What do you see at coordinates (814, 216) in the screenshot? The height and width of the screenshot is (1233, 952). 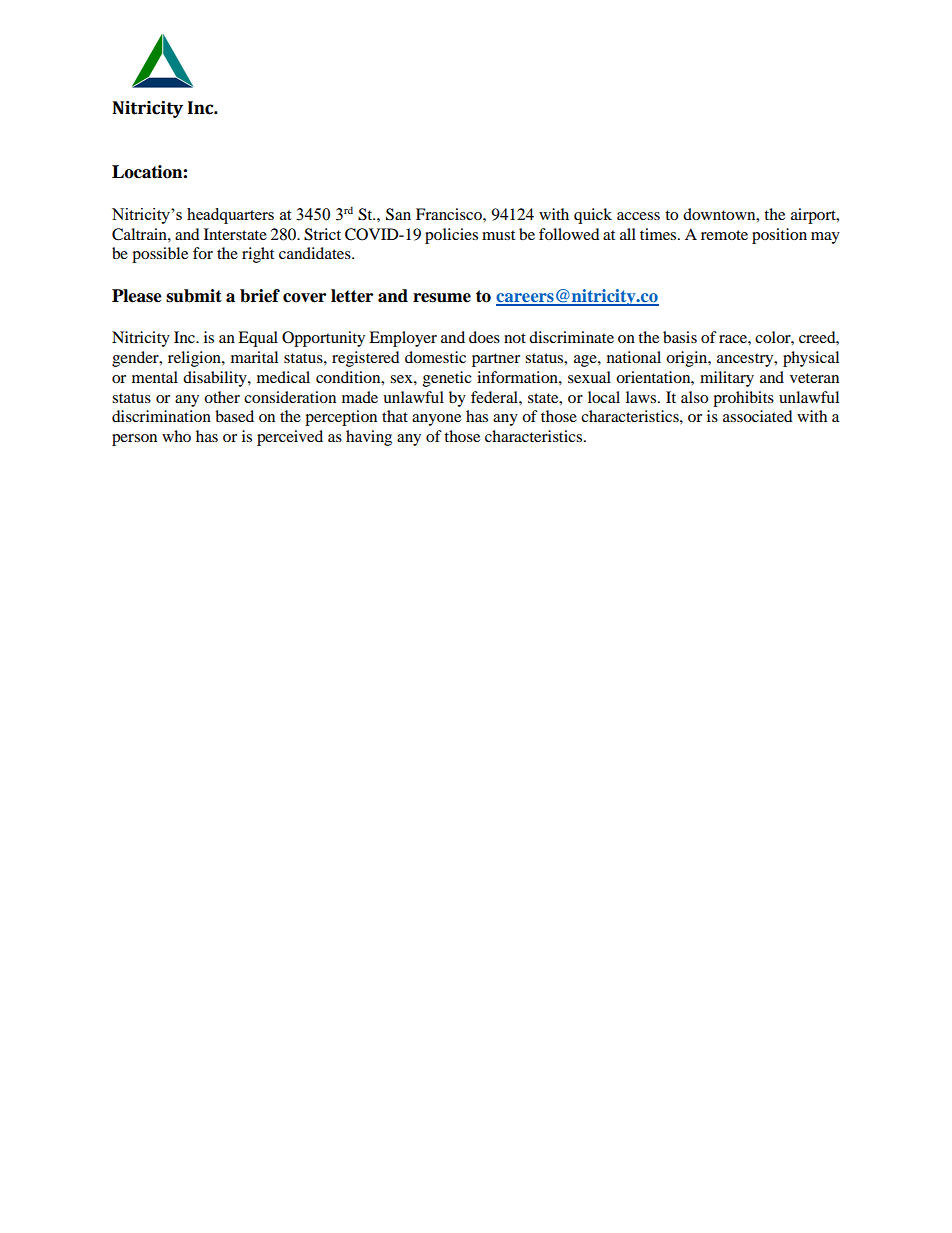 I see `airport` at bounding box center [814, 216].
